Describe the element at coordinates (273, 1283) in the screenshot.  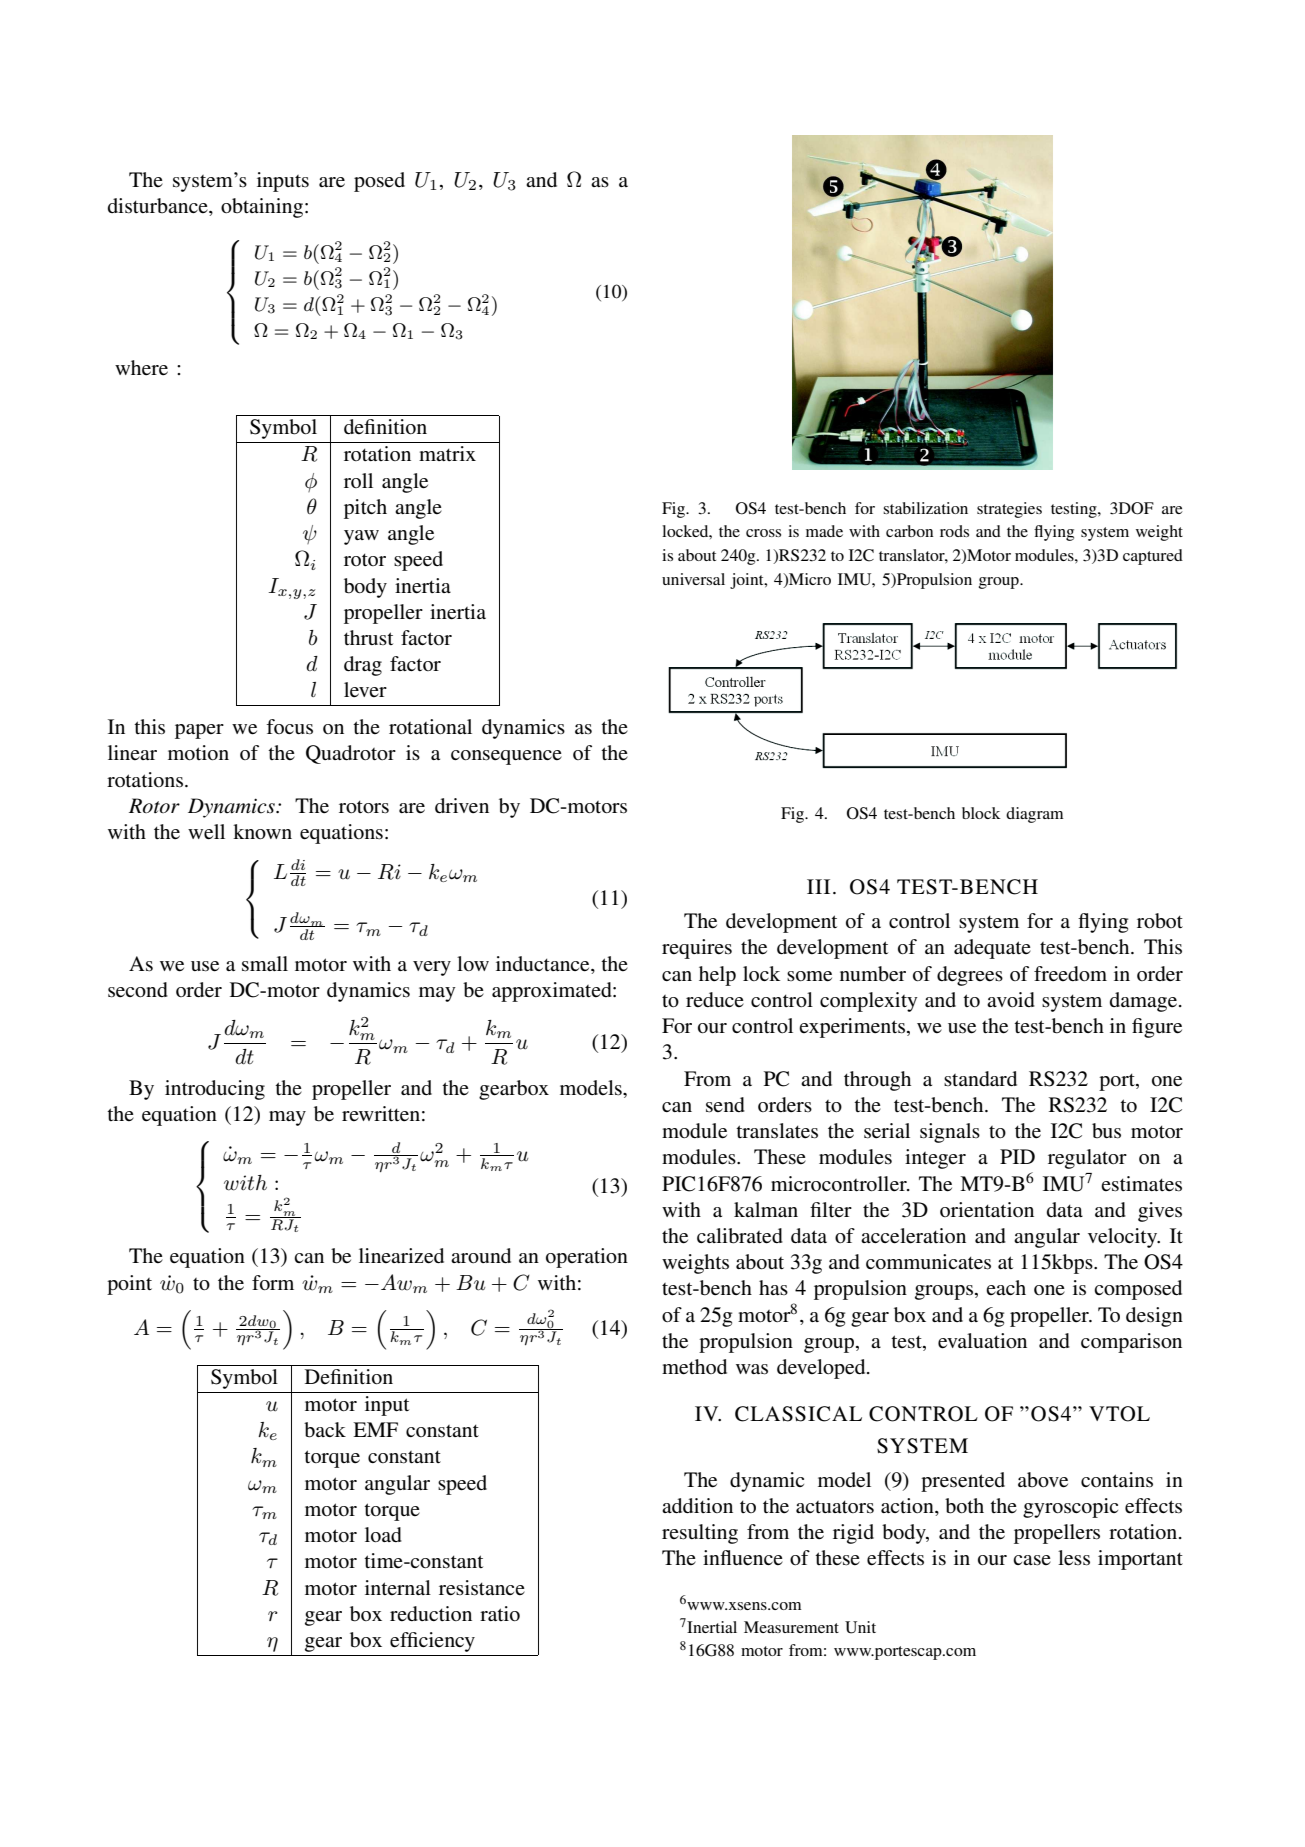
I see `form` at that location.
